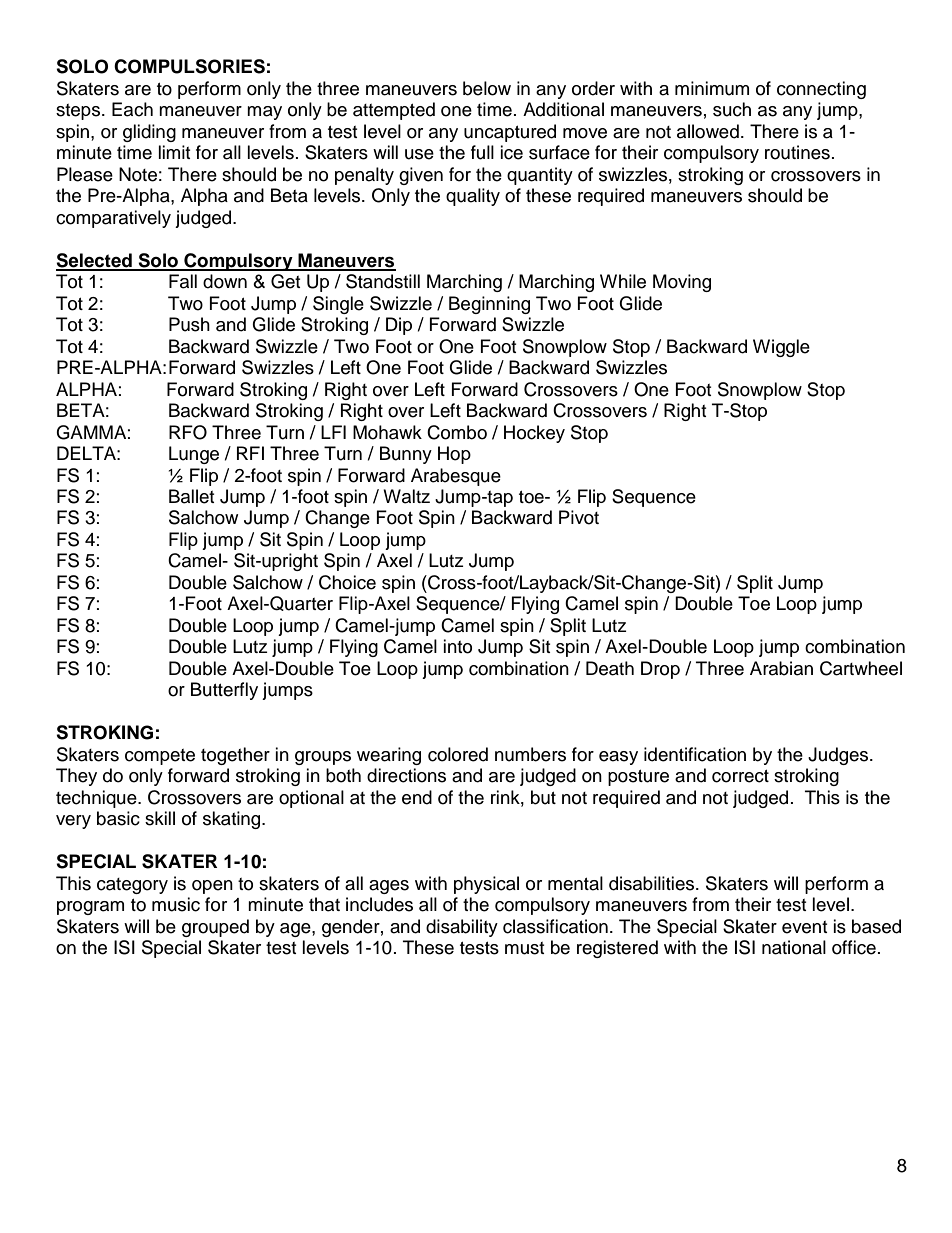  Describe the element at coordinates (406, 496) in the screenshot. I see `Waltz` at that location.
